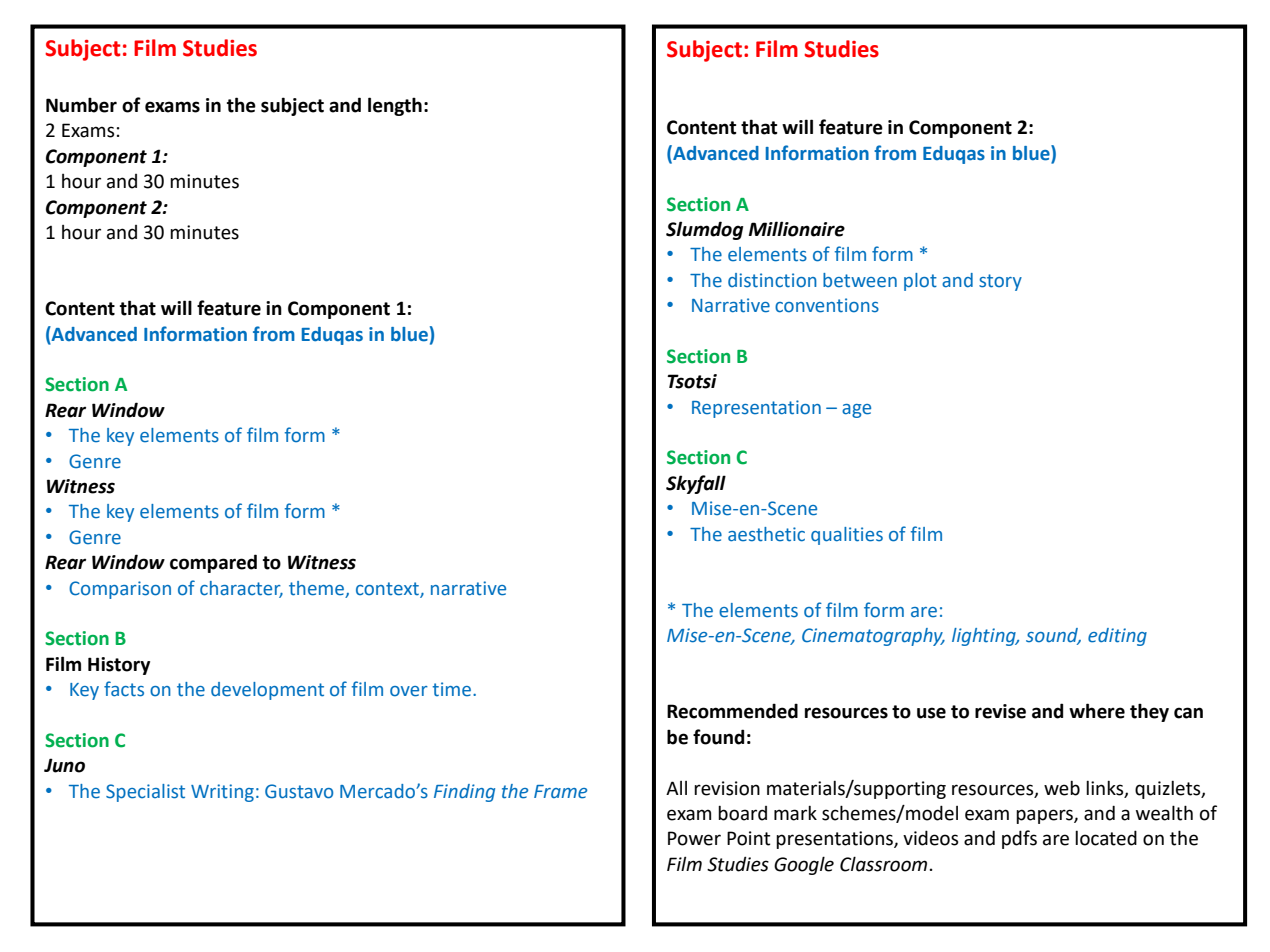 The width and height of the image is (1270, 952). What do you see at coordinates (694, 838) in the image?
I see `Power` at bounding box center [694, 838].
